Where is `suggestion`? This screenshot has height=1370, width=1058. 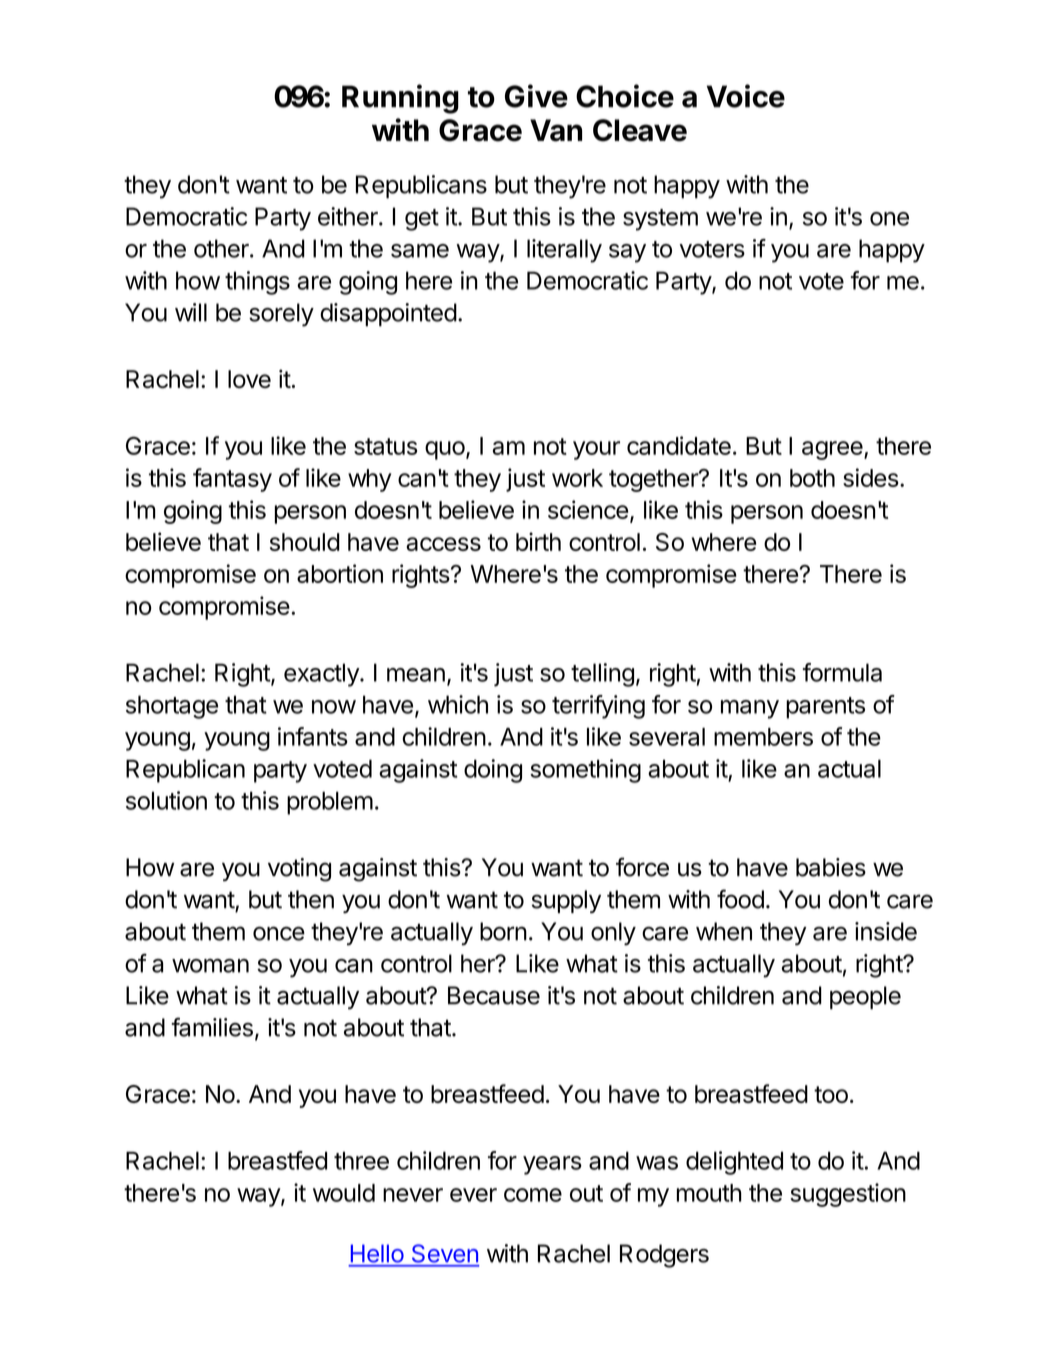
suggestion is located at coordinates (848, 1195).
